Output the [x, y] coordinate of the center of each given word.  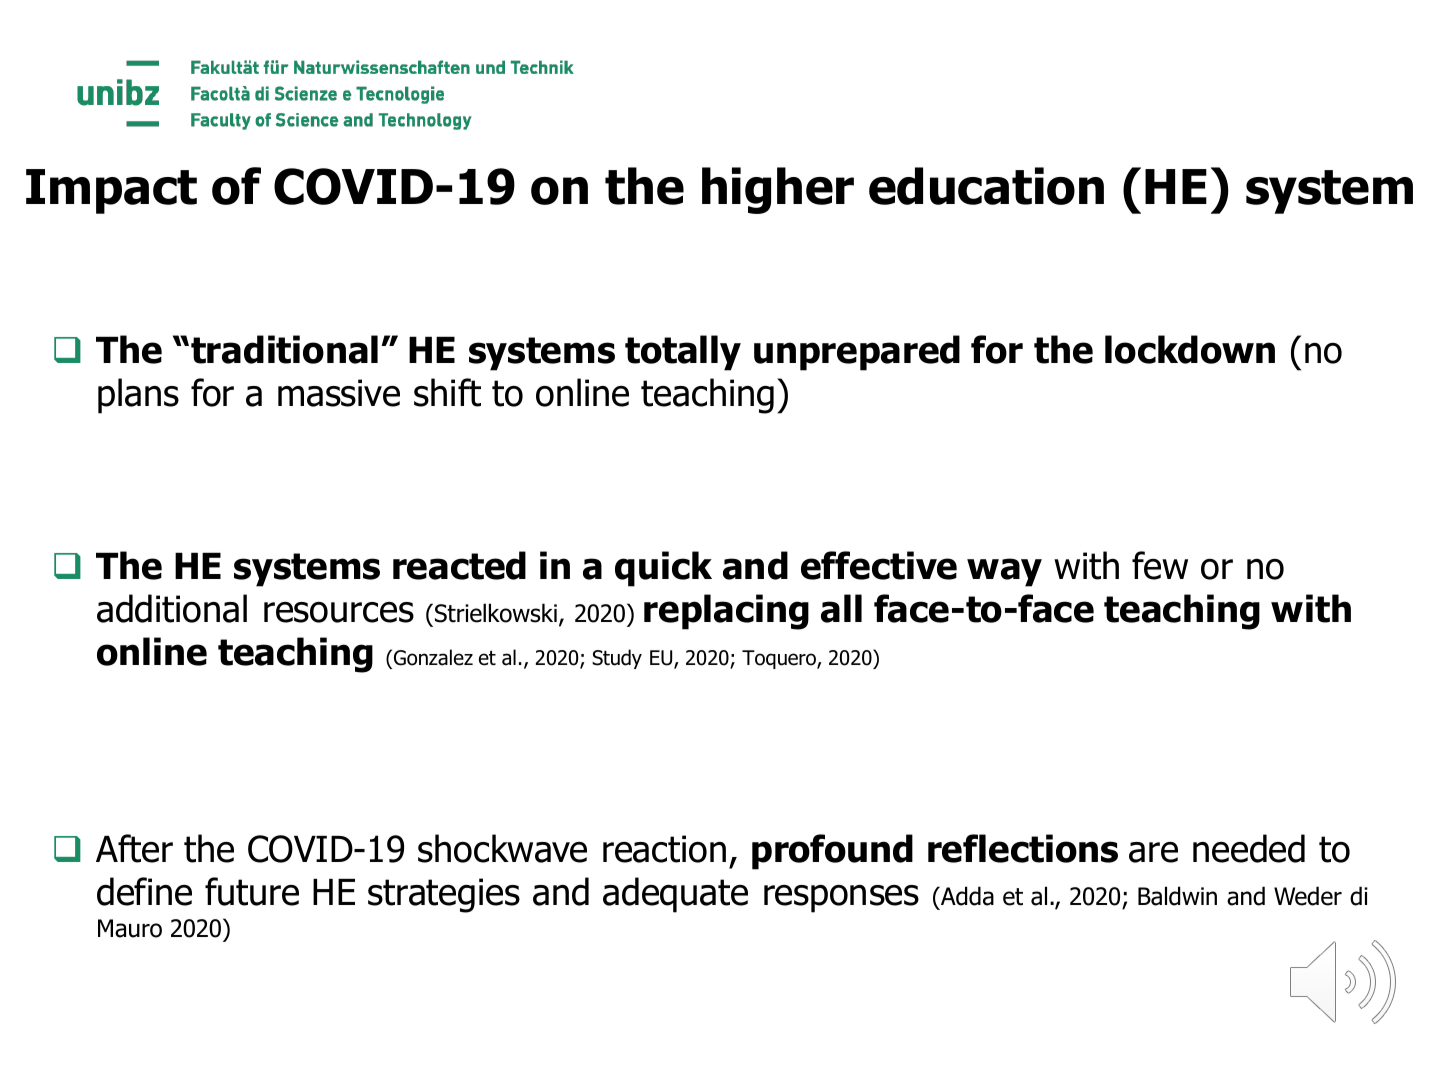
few [1160, 565]
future [252, 891]
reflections [1023, 848]
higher [778, 190]
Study [617, 659]
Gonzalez [433, 657]
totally [683, 353]
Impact [111, 191]
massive [339, 393]
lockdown [1190, 349]
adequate [675, 895]
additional [172, 608]
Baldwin [1177, 896]
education [986, 186]
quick [663, 569]
